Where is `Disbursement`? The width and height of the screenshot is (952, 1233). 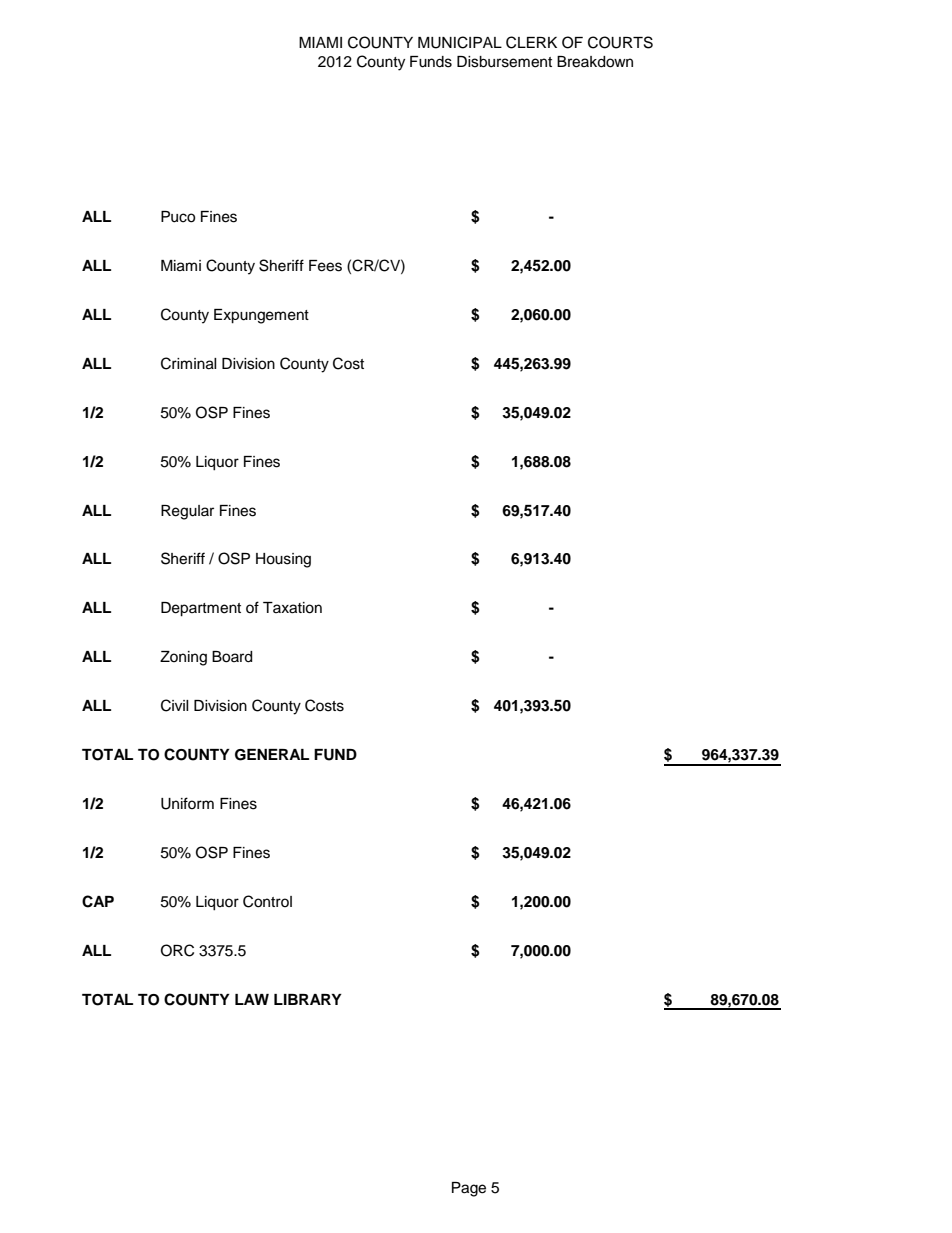 Disbursement is located at coordinates (504, 62).
